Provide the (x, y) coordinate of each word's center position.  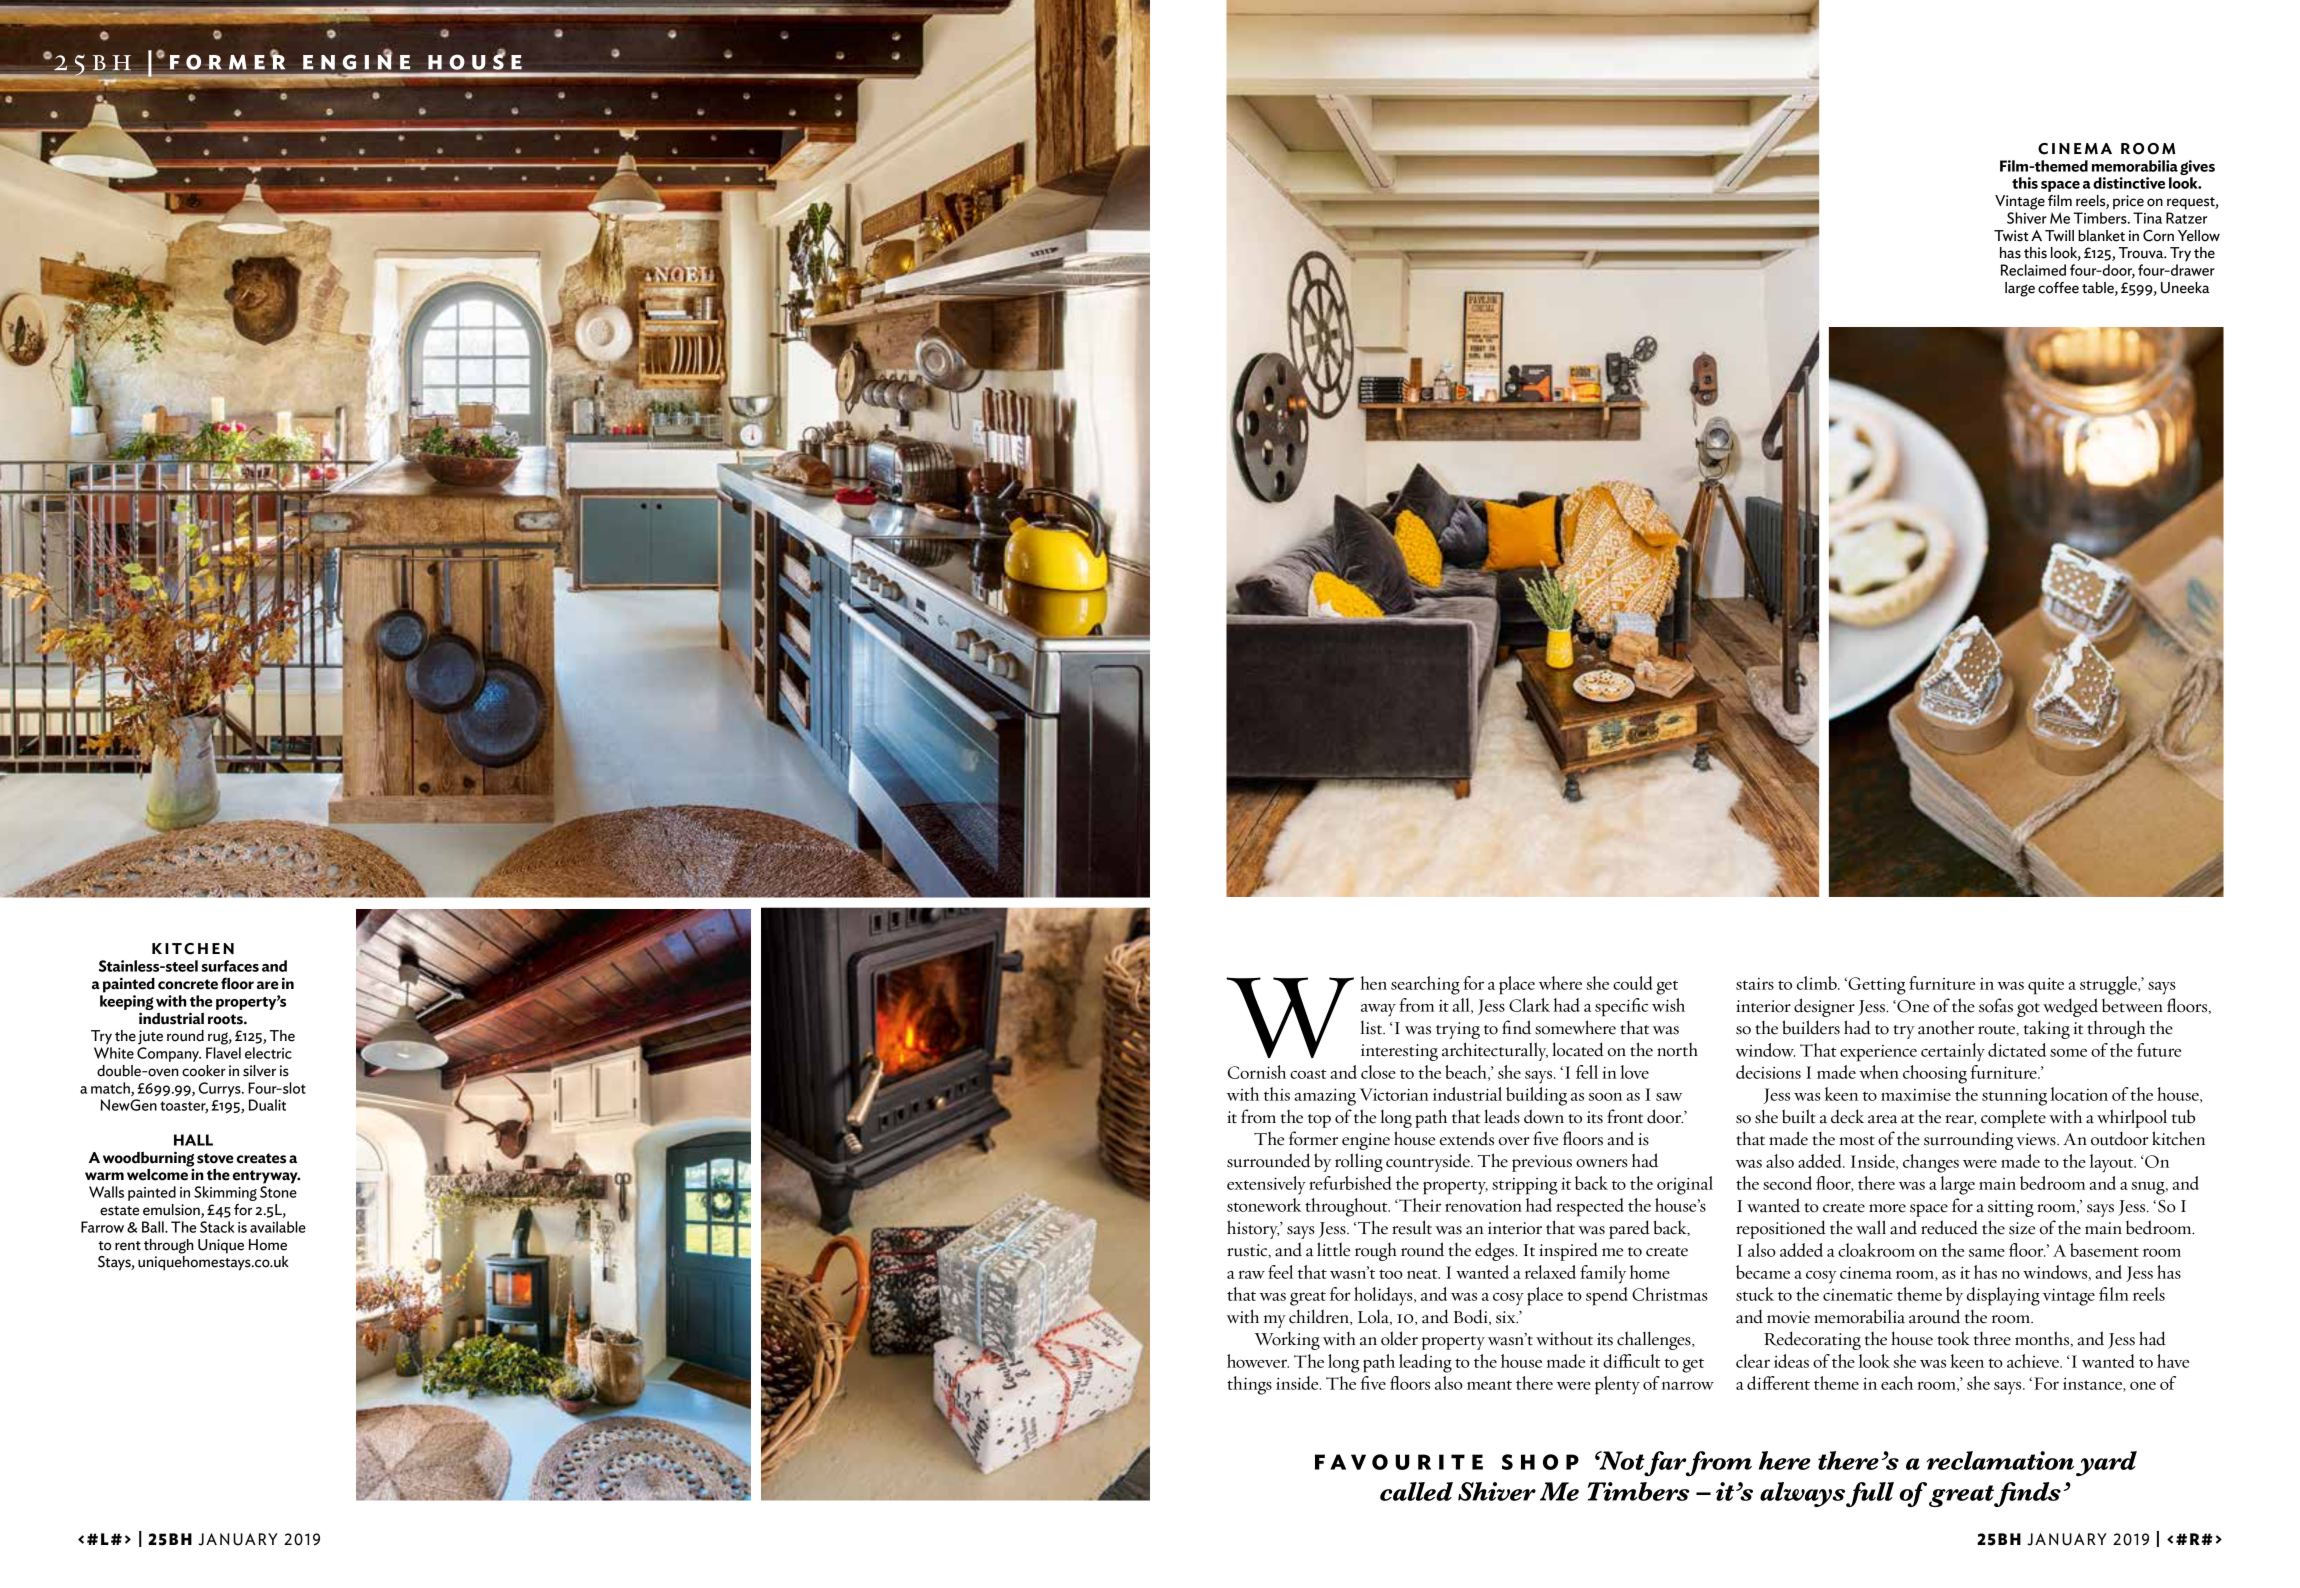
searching (1425, 985)
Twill (2059, 235)
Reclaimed (2033, 270)
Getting (1876, 986)
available (278, 1227)
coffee (2058, 288)
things (1249, 1385)
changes (1931, 1163)
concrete (188, 984)
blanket (2101, 236)
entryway (266, 1177)
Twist (2011, 236)
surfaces (230, 966)
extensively (1266, 1185)
